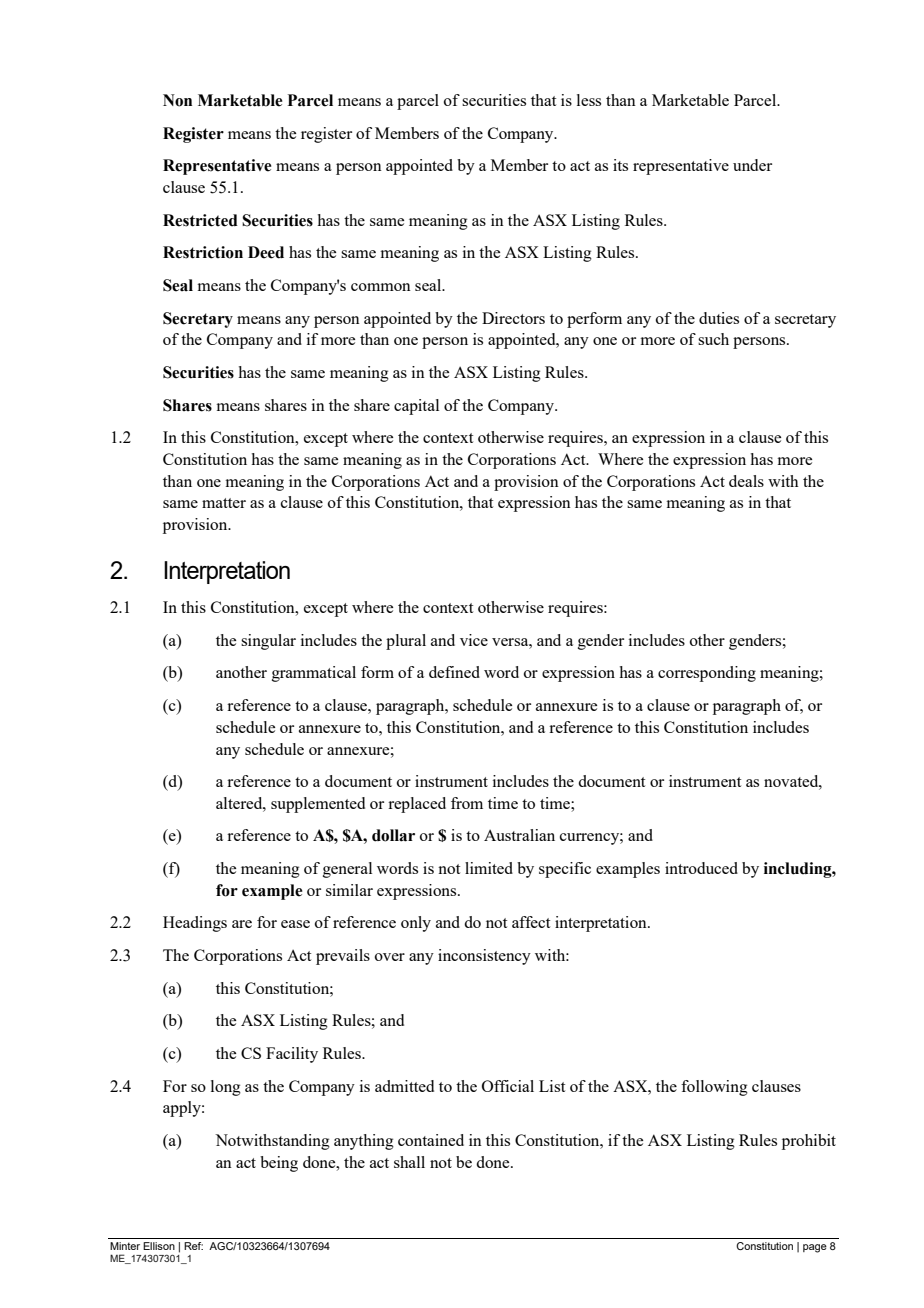 Image resolution: width=924 pixels, height=1308 pixels. Describe the element at coordinates (589, 100) in the document. I see `less` at that location.
